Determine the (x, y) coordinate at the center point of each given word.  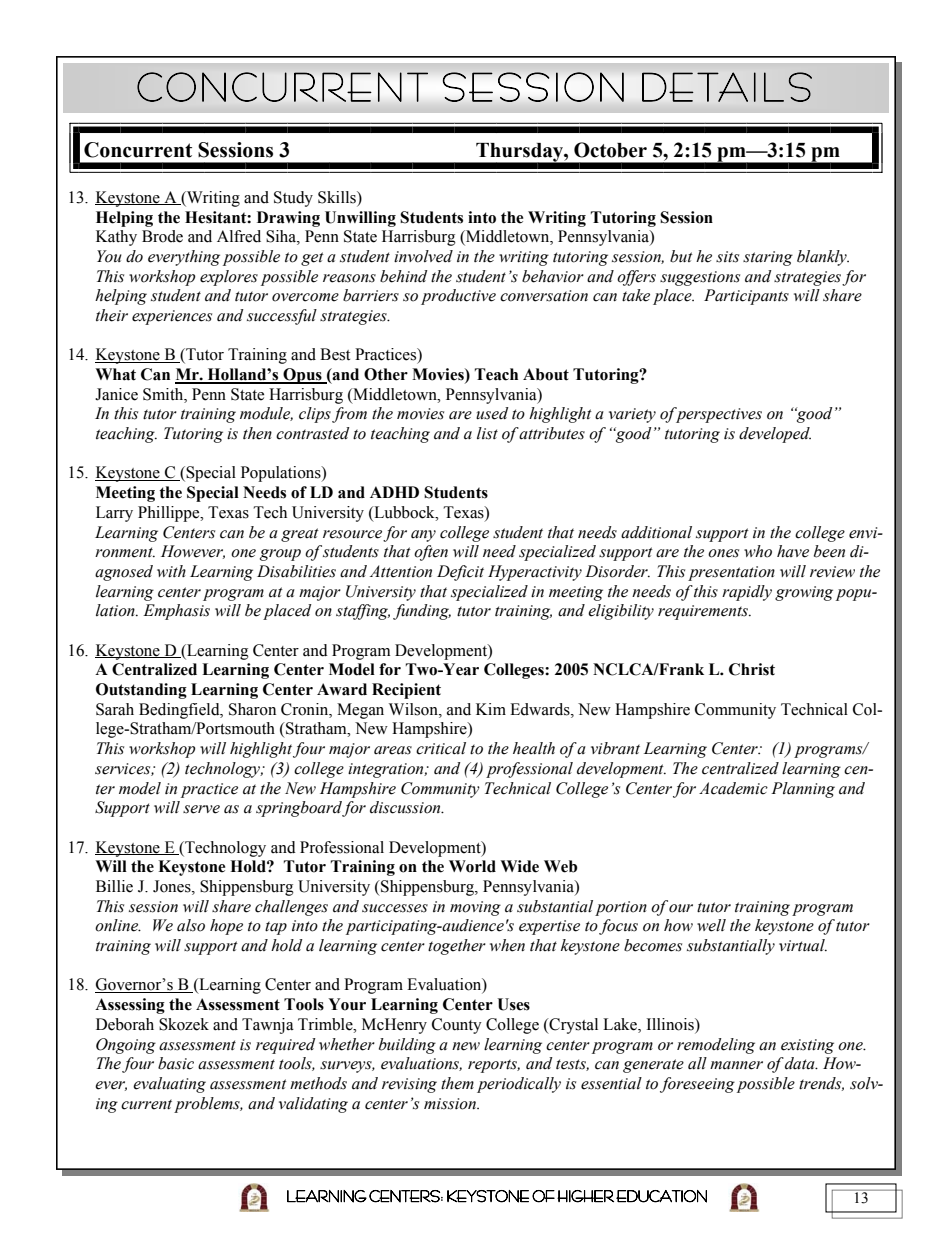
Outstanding (141, 691)
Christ (752, 669)
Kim (491, 709)
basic (176, 1063)
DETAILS (727, 87)
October (610, 150)
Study (293, 199)
